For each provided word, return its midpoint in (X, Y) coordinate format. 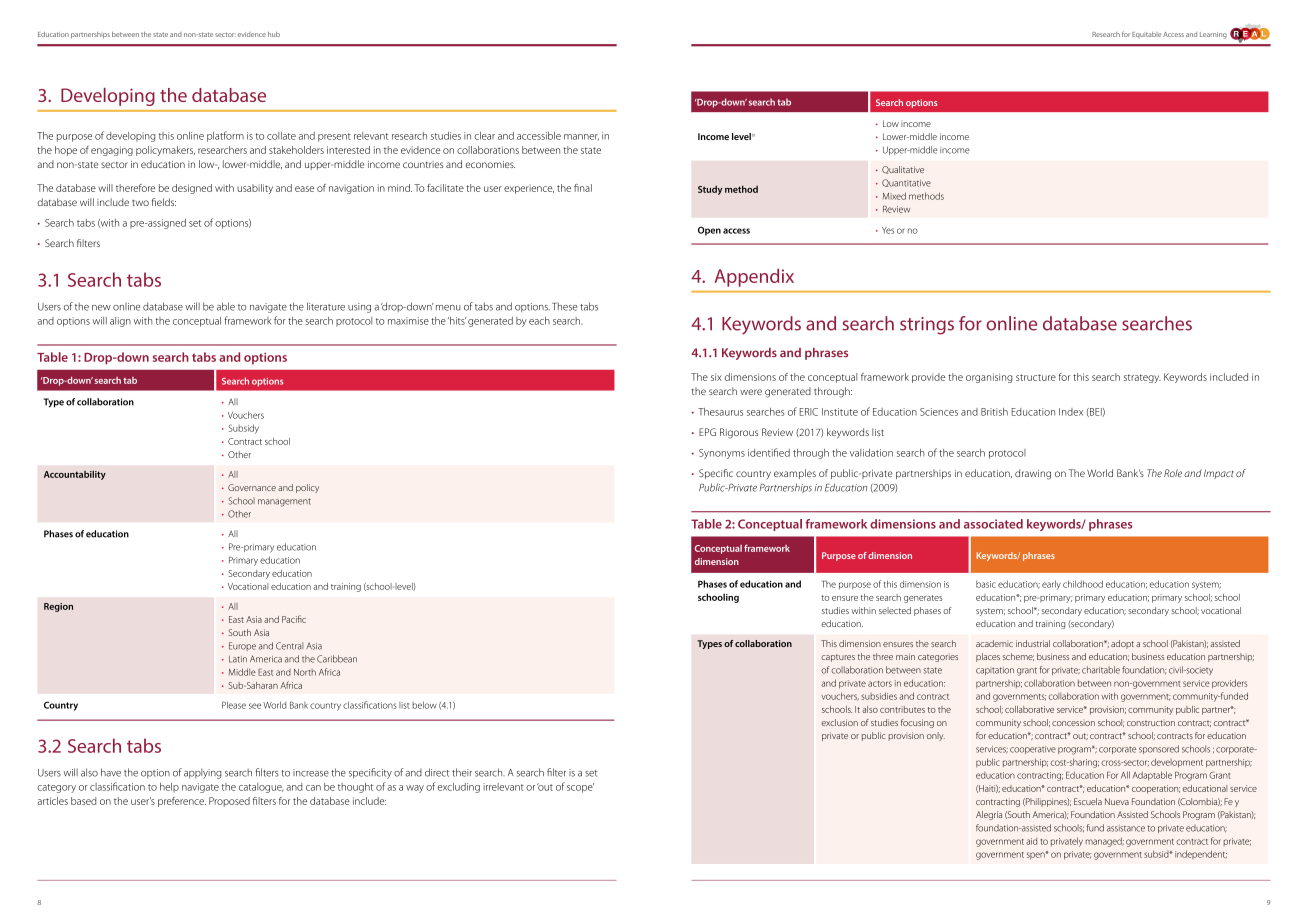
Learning (1213, 35)
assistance (1126, 828)
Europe (242, 646)
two (140, 203)
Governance (252, 487)
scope (580, 788)
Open (709, 231)
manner (581, 137)
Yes (888, 230)
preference (182, 802)
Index (1071, 412)
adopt (1122, 644)
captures (838, 658)
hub (274, 34)
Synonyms (722, 454)
